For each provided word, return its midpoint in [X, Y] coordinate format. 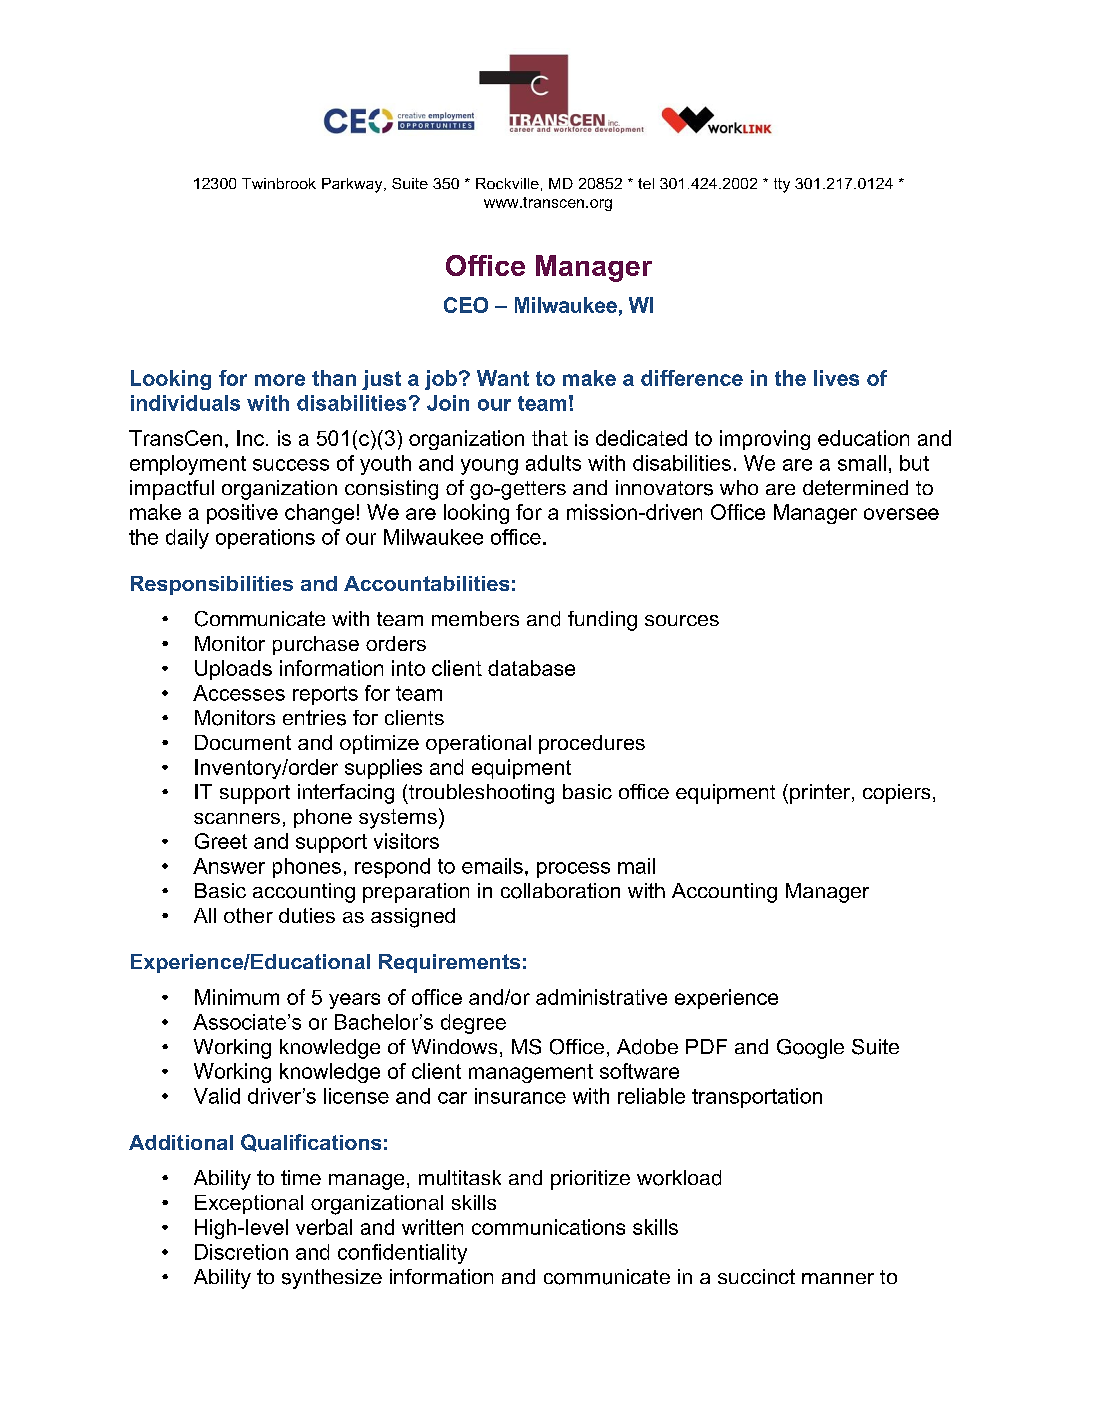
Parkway [353, 185]
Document [243, 742]
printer [821, 794]
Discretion [241, 1252]
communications [548, 1227]
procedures [592, 744]
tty [782, 185]
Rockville [507, 183]
